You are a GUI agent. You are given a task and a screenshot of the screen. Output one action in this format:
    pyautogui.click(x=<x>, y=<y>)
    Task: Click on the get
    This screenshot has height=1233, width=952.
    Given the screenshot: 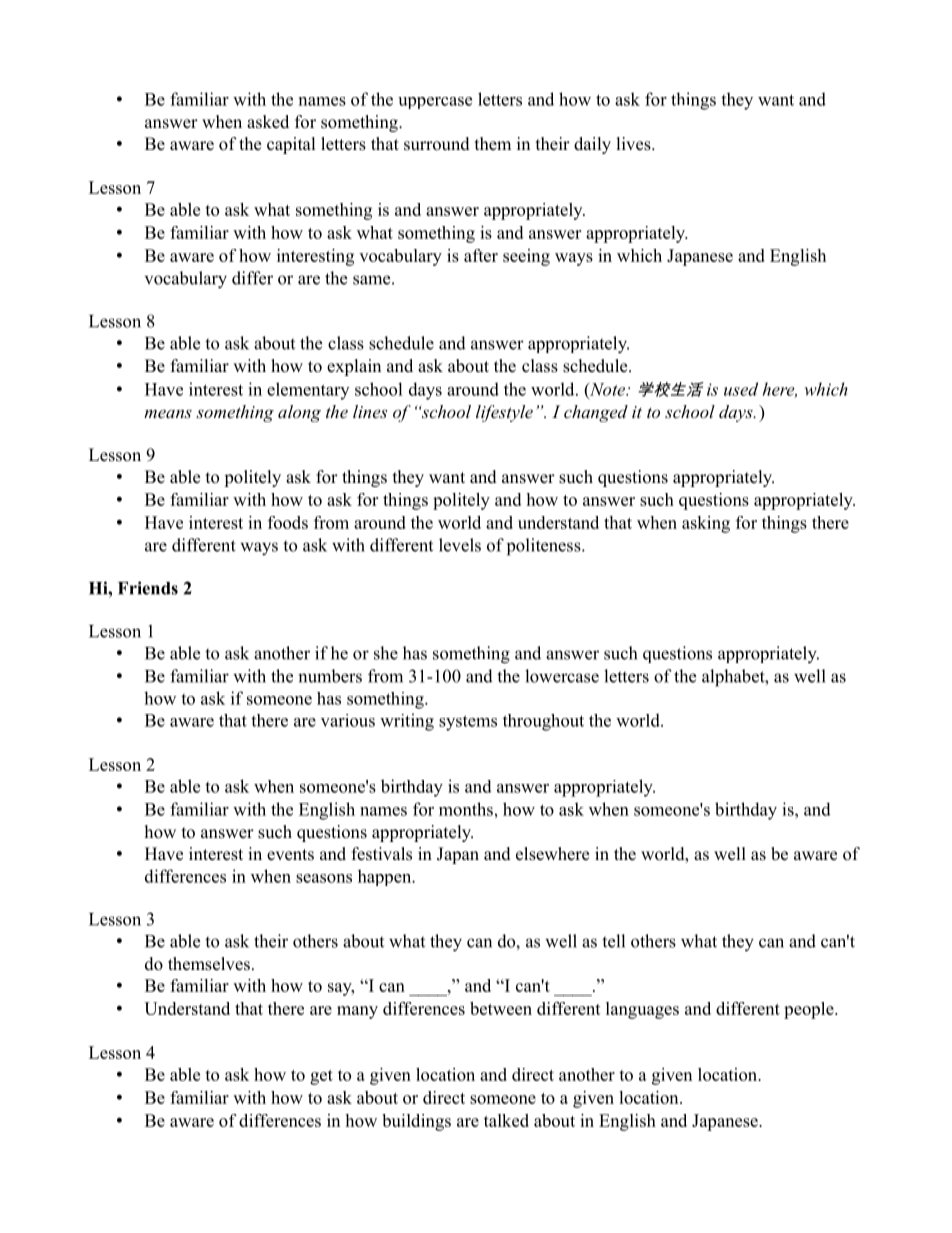 What is the action you would take?
    pyautogui.click(x=321, y=1077)
